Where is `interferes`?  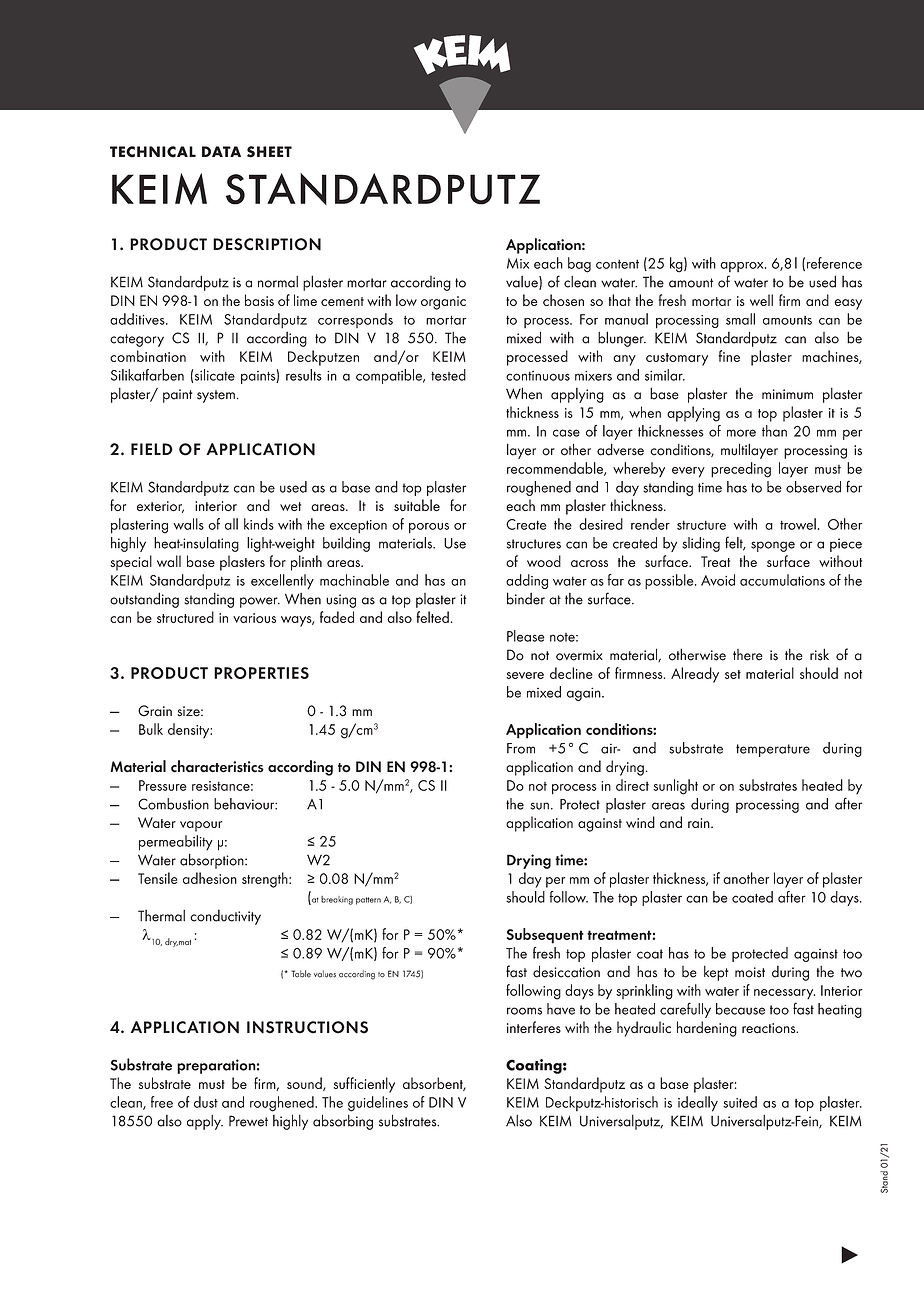 interferes is located at coordinates (534, 1027).
